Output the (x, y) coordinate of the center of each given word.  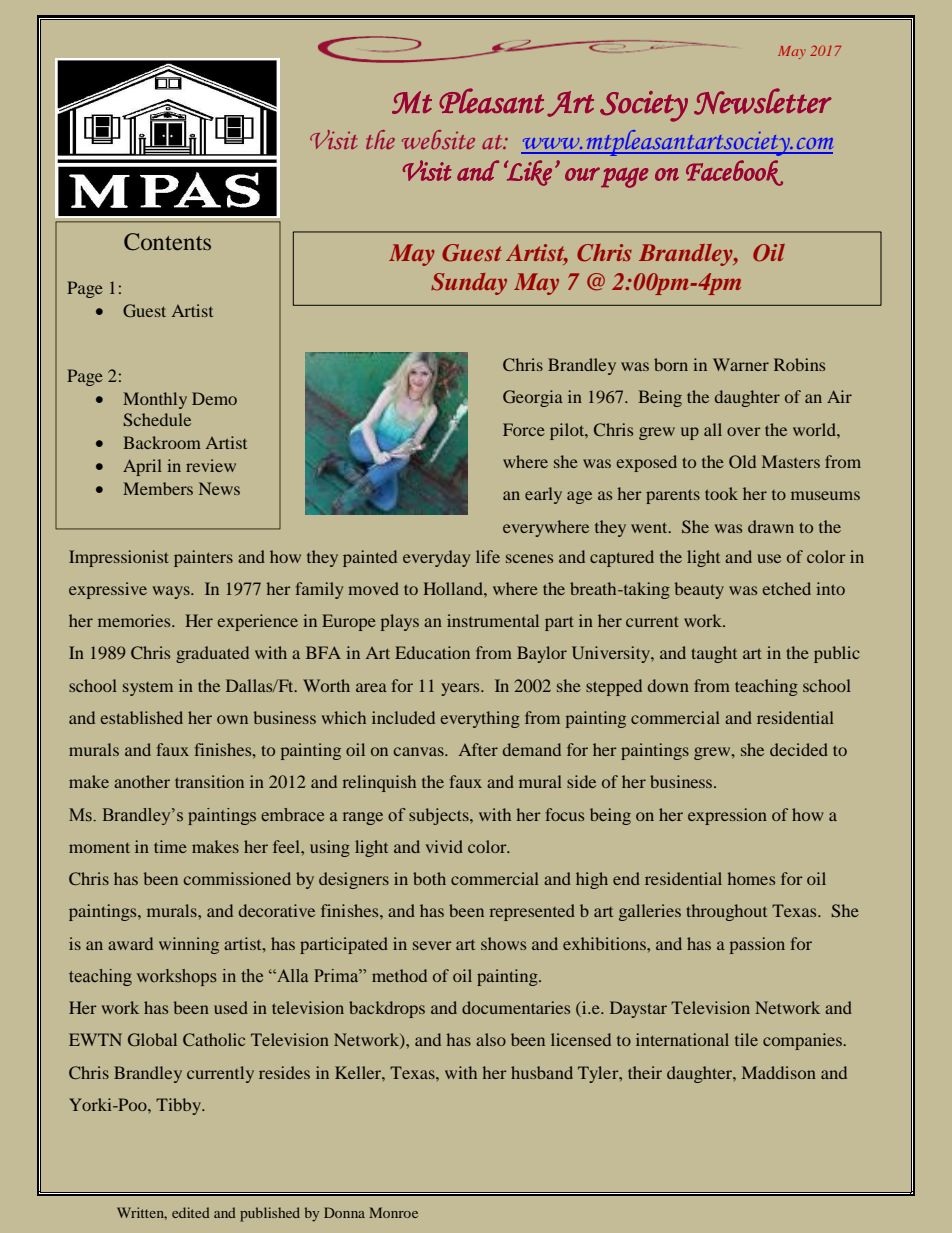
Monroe (393, 1212)
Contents (167, 242)
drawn (771, 526)
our (582, 174)
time (170, 846)
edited (191, 1212)
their (645, 1072)
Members (158, 488)
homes (751, 878)
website (438, 139)
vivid (444, 846)
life (488, 556)
